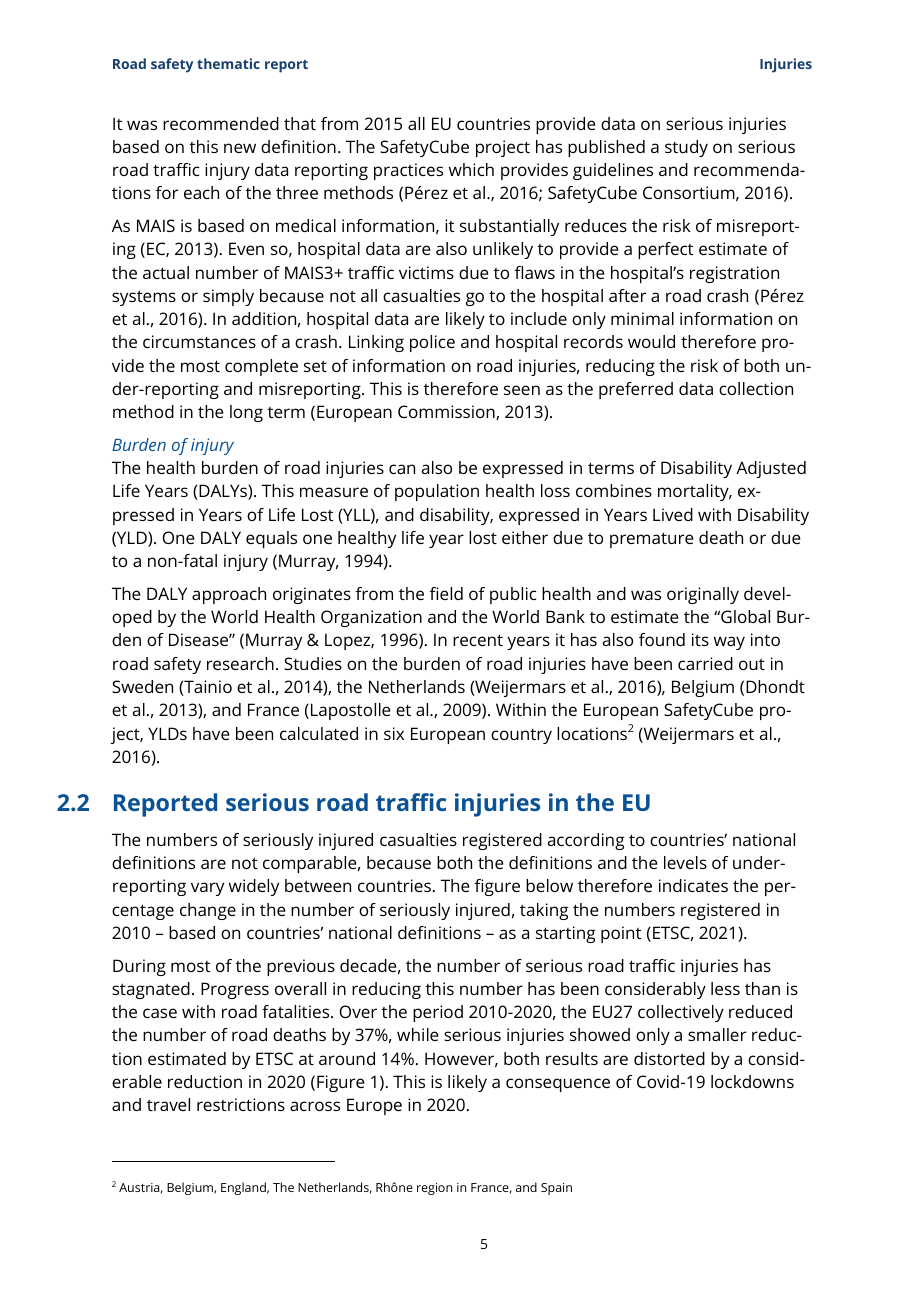  What do you see at coordinates (229, 595) in the document?
I see `approach` at bounding box center [229, 595].
